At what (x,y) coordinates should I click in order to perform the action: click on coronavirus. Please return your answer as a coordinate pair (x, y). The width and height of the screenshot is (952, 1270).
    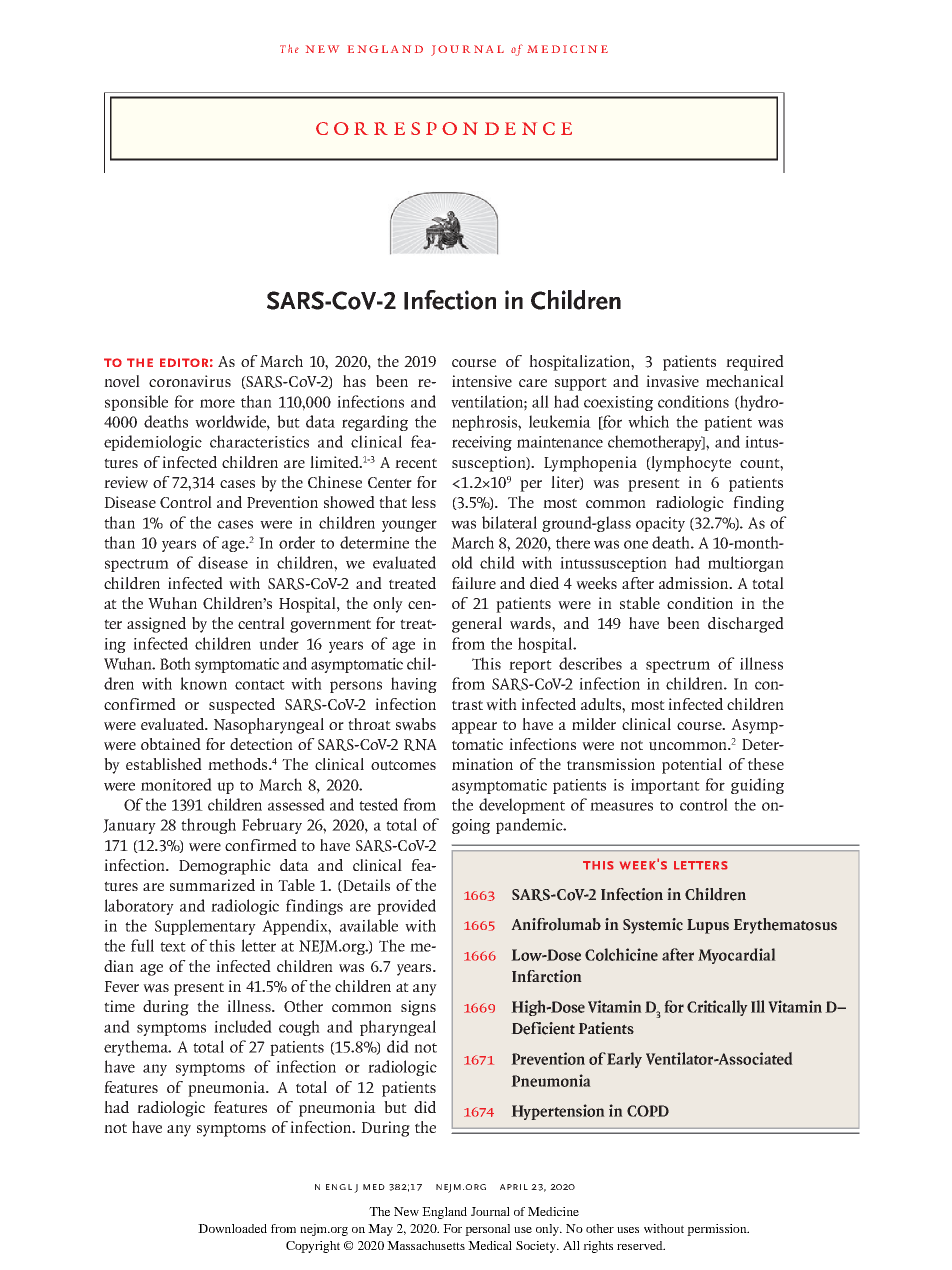
    Looking at the image, I should click on (190, 381).
